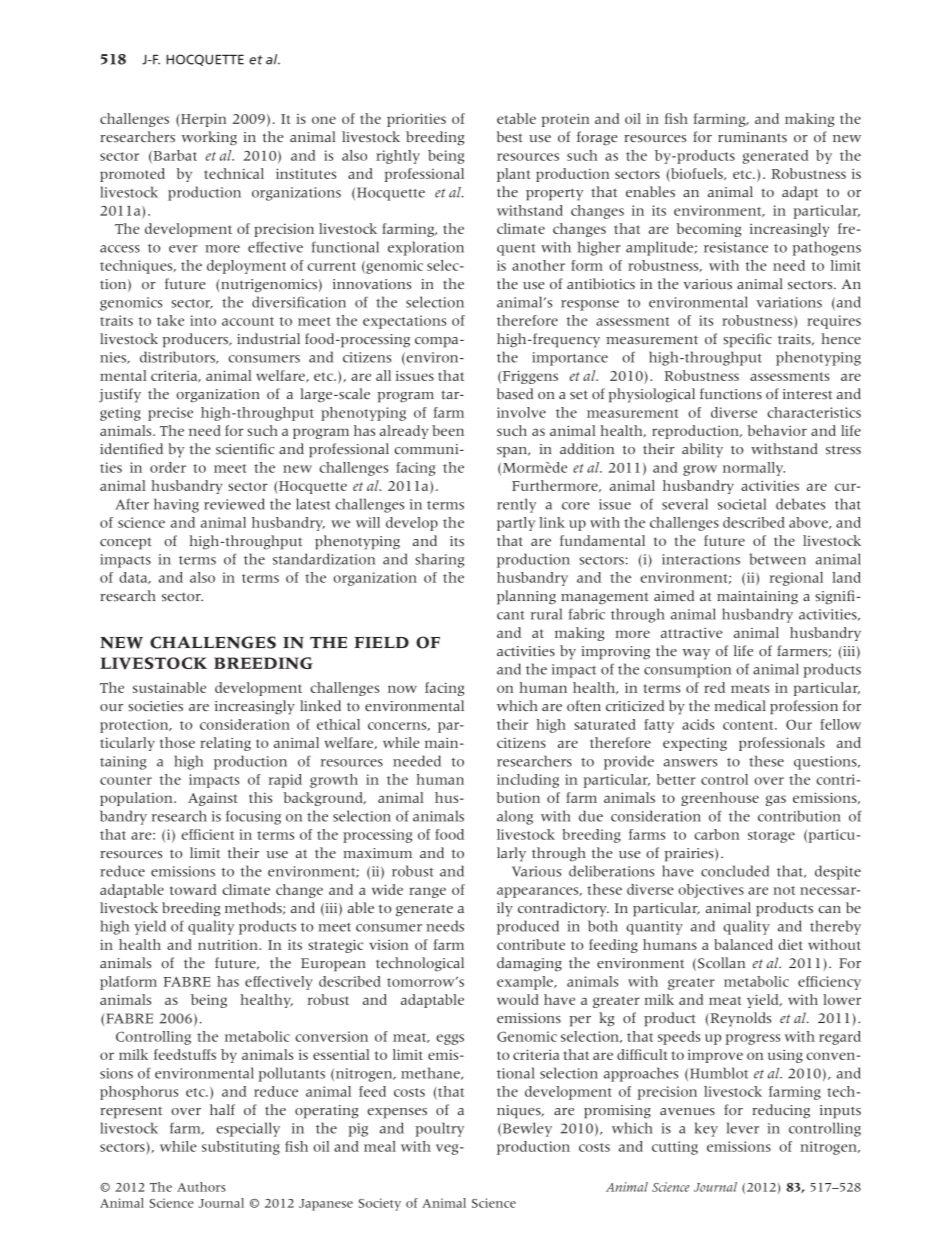 The width and height of the image is (952, 1247). I want to click on meal, so click(380, 1146).
